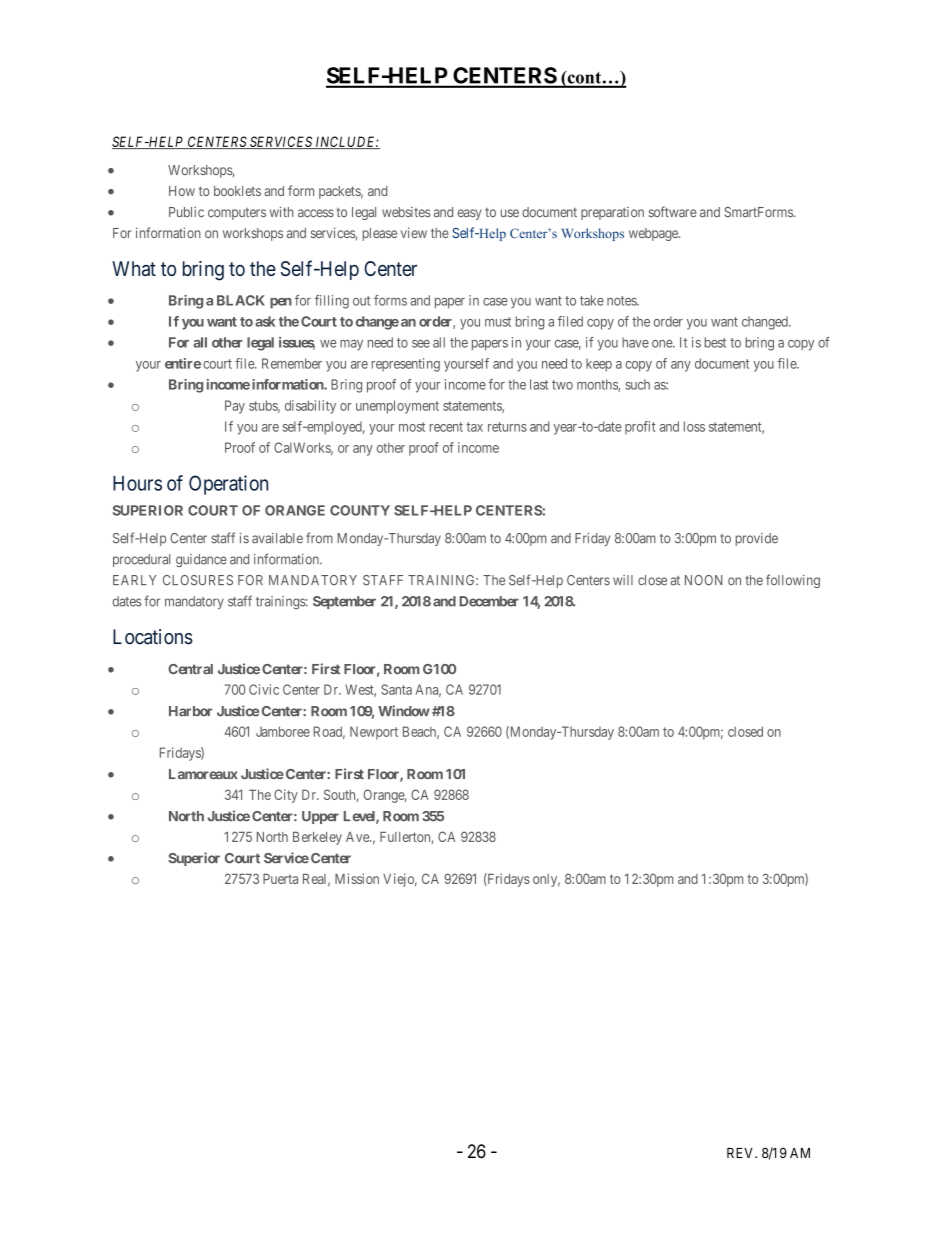 This screenshot has width=952, height=1233. I want to click on NOON, so click(703, 580).
